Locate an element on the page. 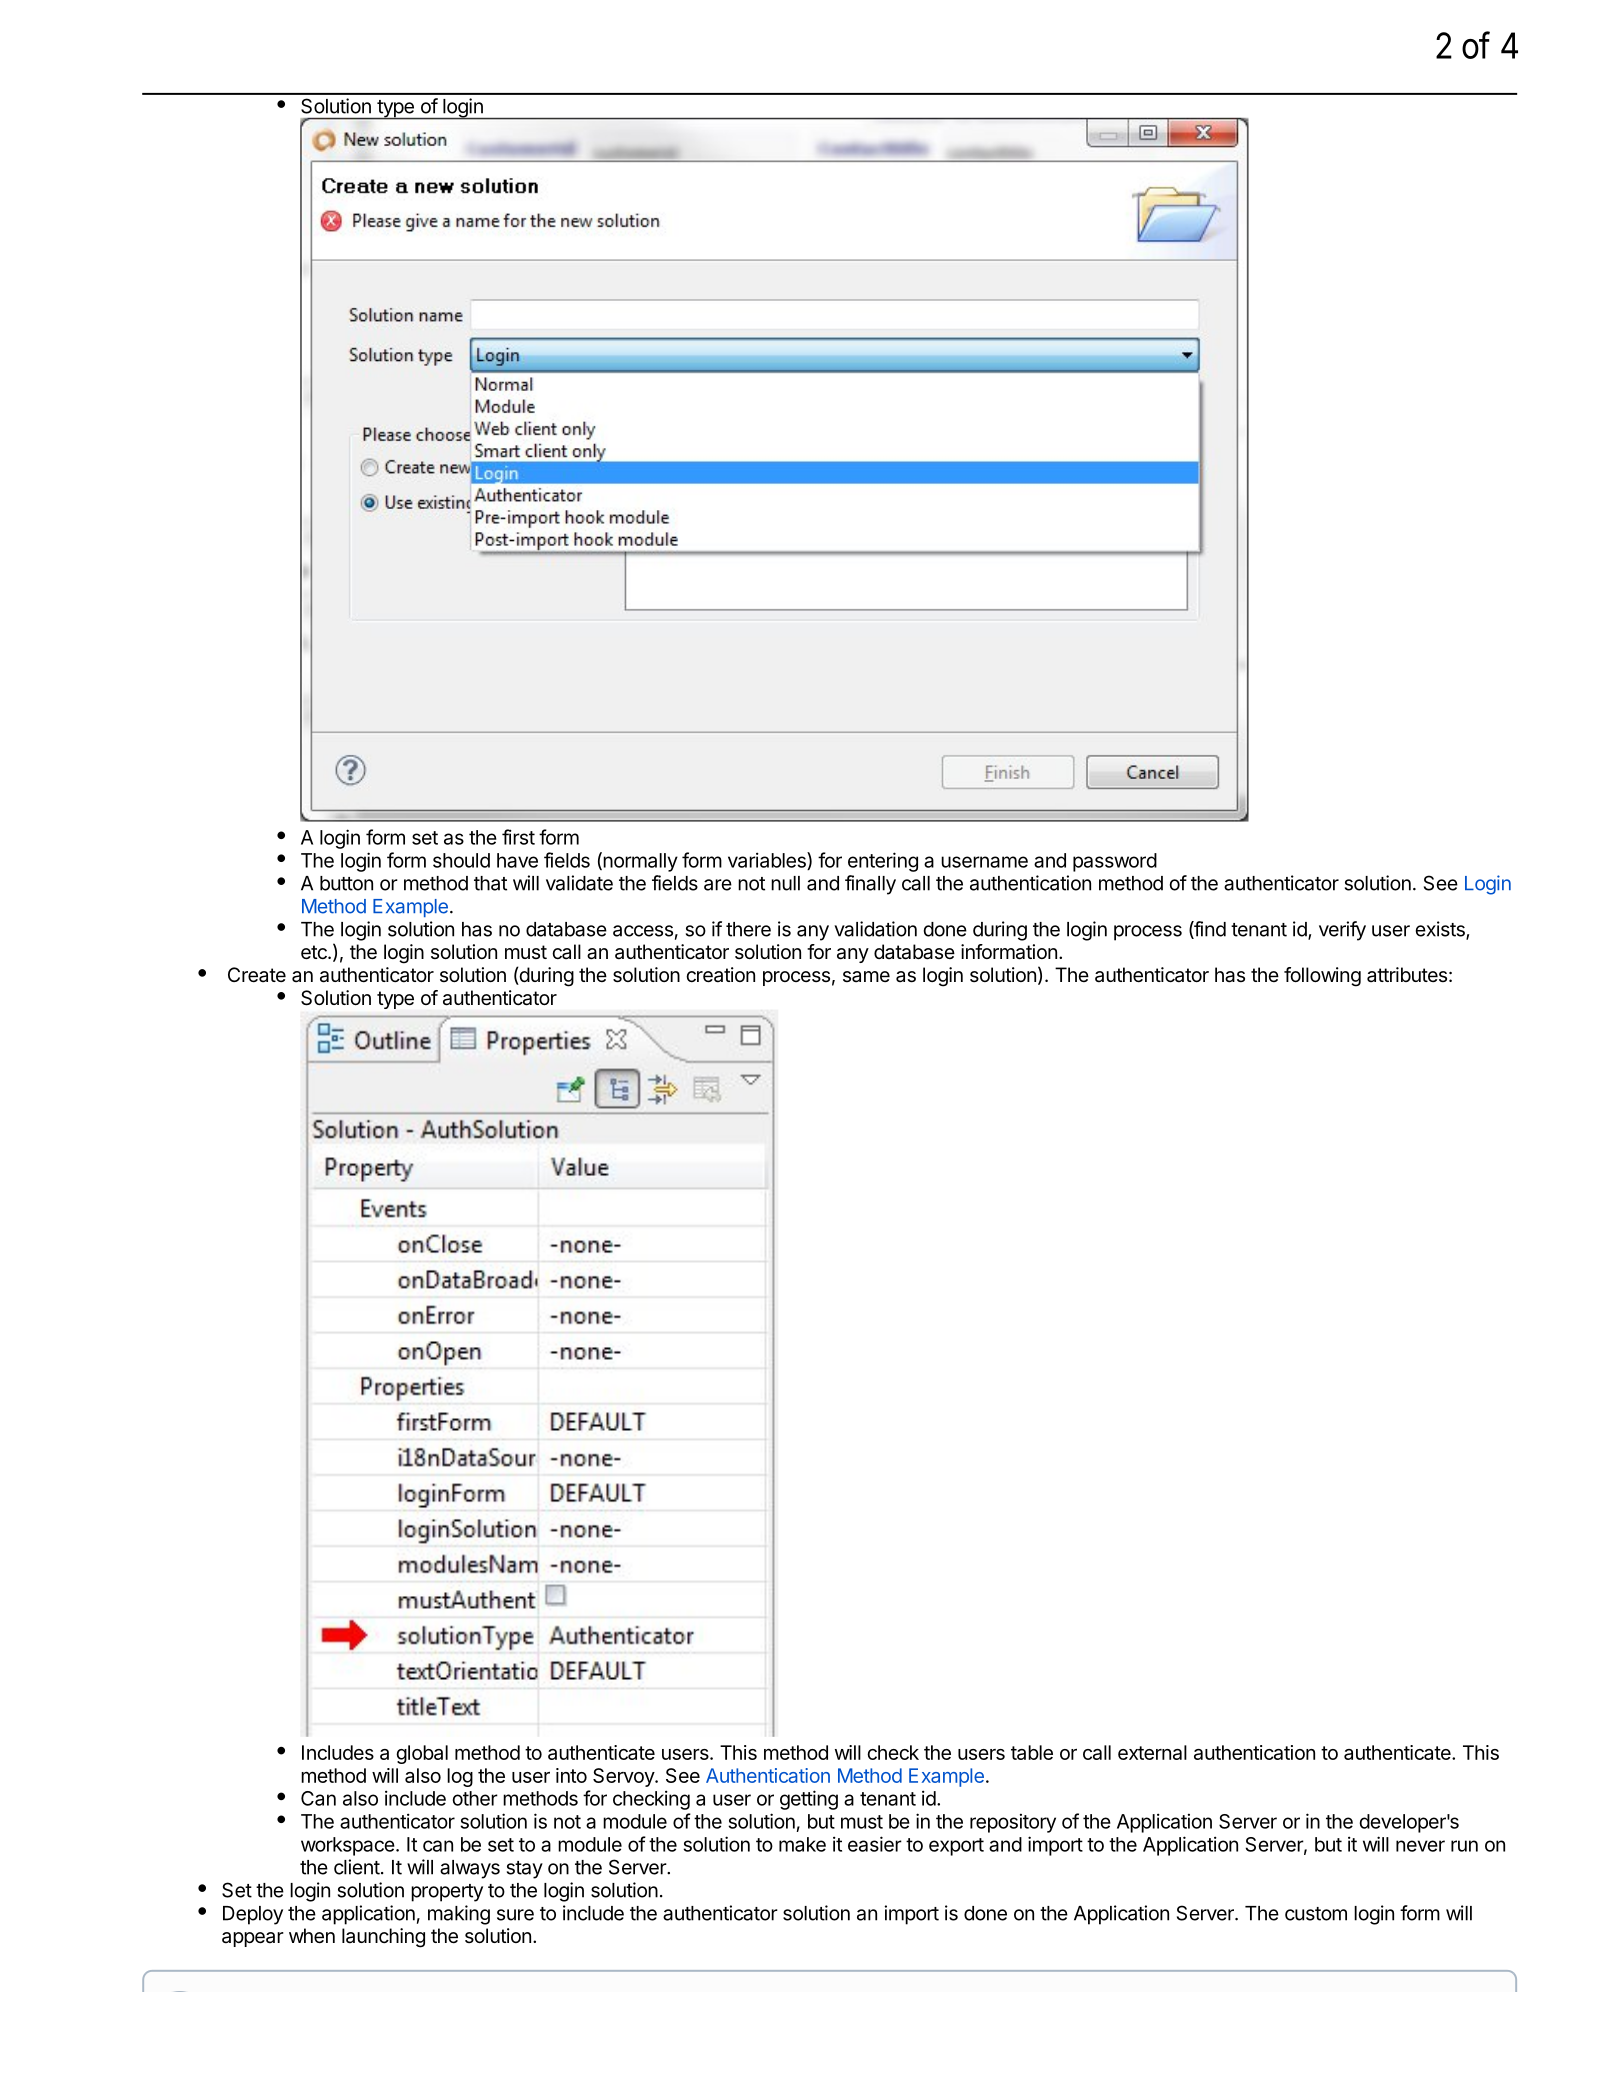 The height and width of the image is (2087, 1612). table is located at coordinates (1032, 1752).
